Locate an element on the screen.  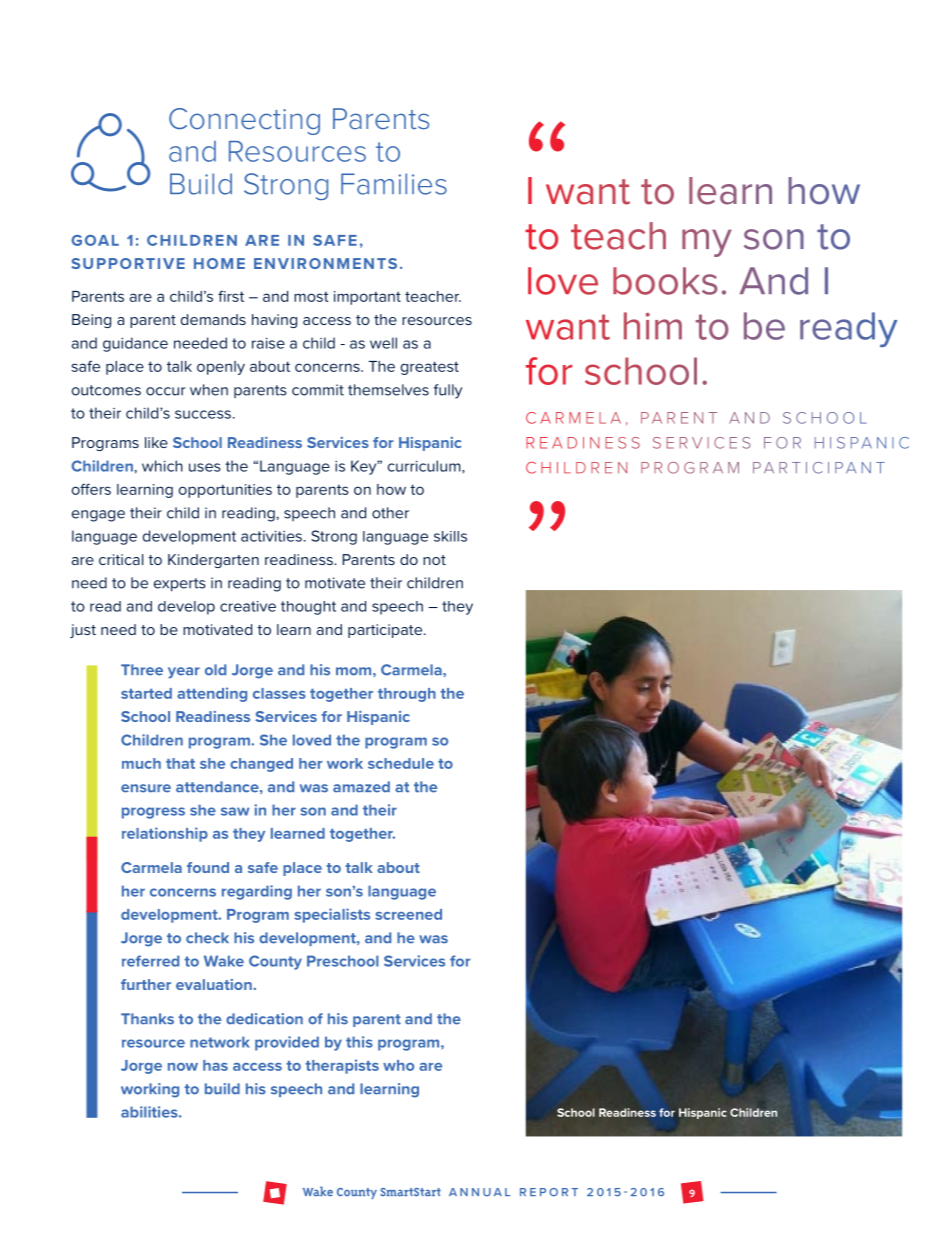
Thanks is located at coordinates (147, 1019).
